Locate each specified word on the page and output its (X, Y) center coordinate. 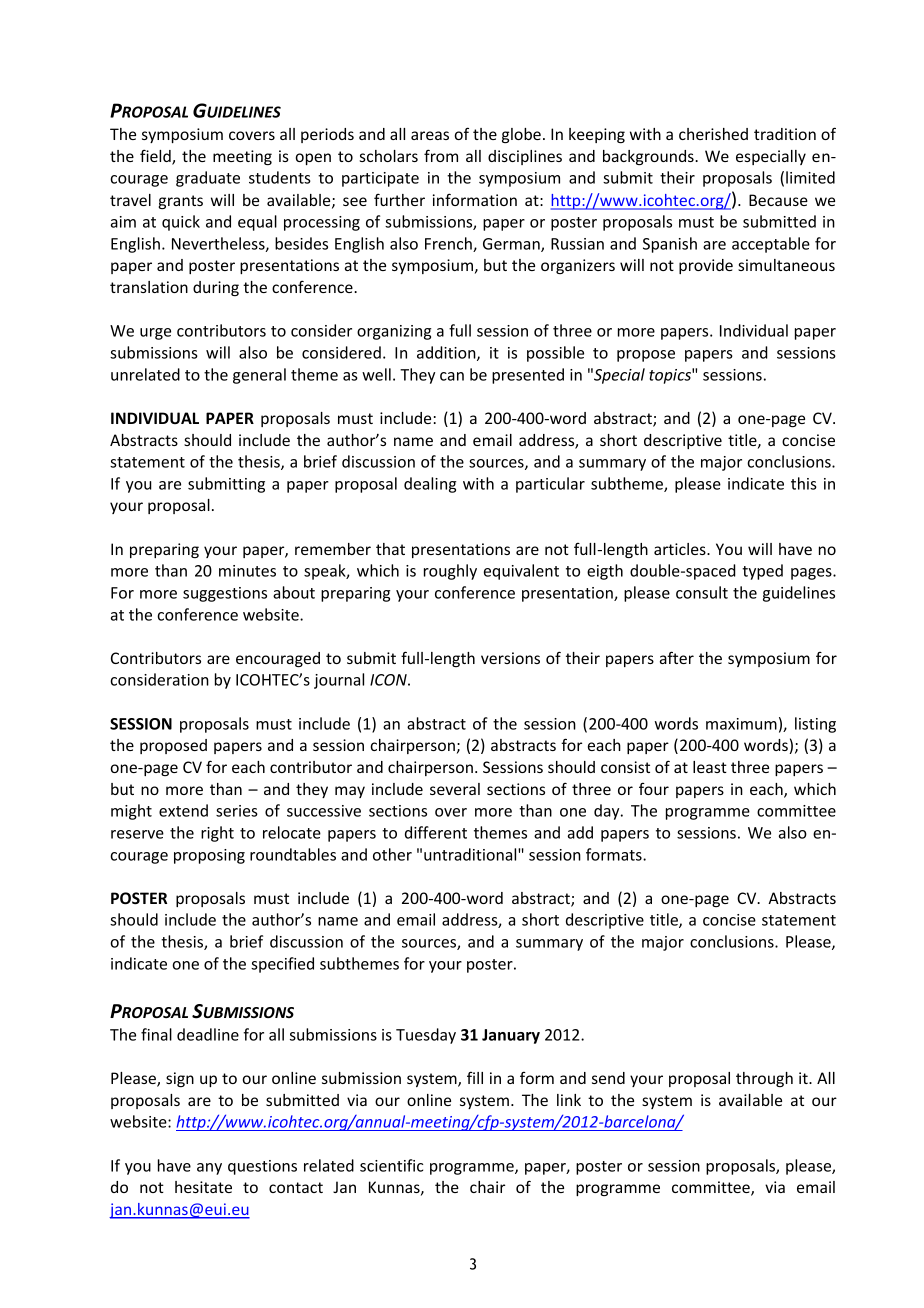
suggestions (225, 594)
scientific (391, 1165)
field (156, 157)
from (441, 155)
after (677, 657)
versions (510, 658)
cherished (713, 134)
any (209, 1169)
